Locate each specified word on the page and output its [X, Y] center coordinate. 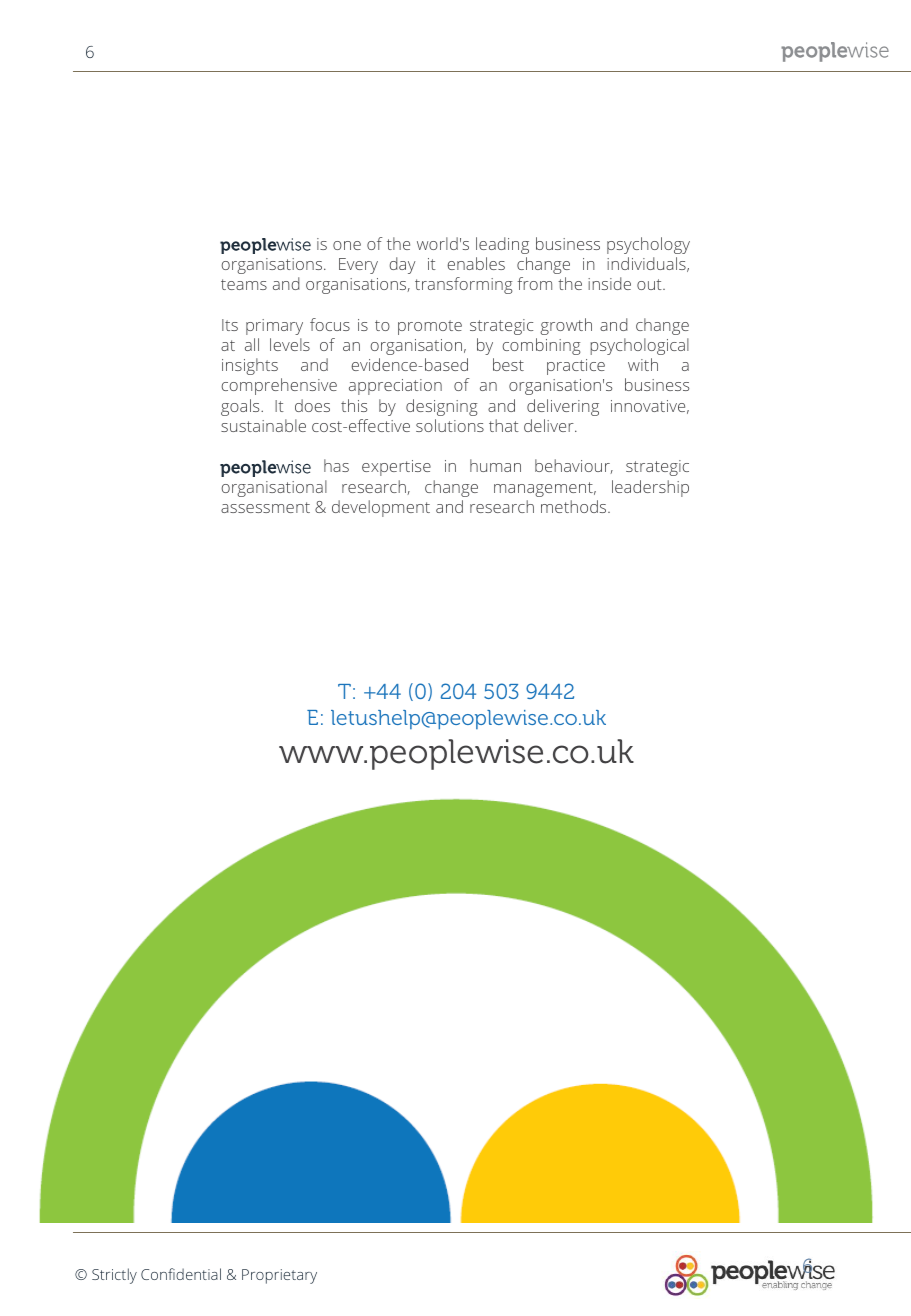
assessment [265, 507]
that [504, 425]
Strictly [114, 1276]
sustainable [263, 425]
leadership [650, 488]
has [336, 465]
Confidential [181, 1274]
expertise [396, 468]
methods [575, 506]
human [495, 465]
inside [609, 283]
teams [244, 284]
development [381, 508]
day [402, 265]
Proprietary [279, 1276]
